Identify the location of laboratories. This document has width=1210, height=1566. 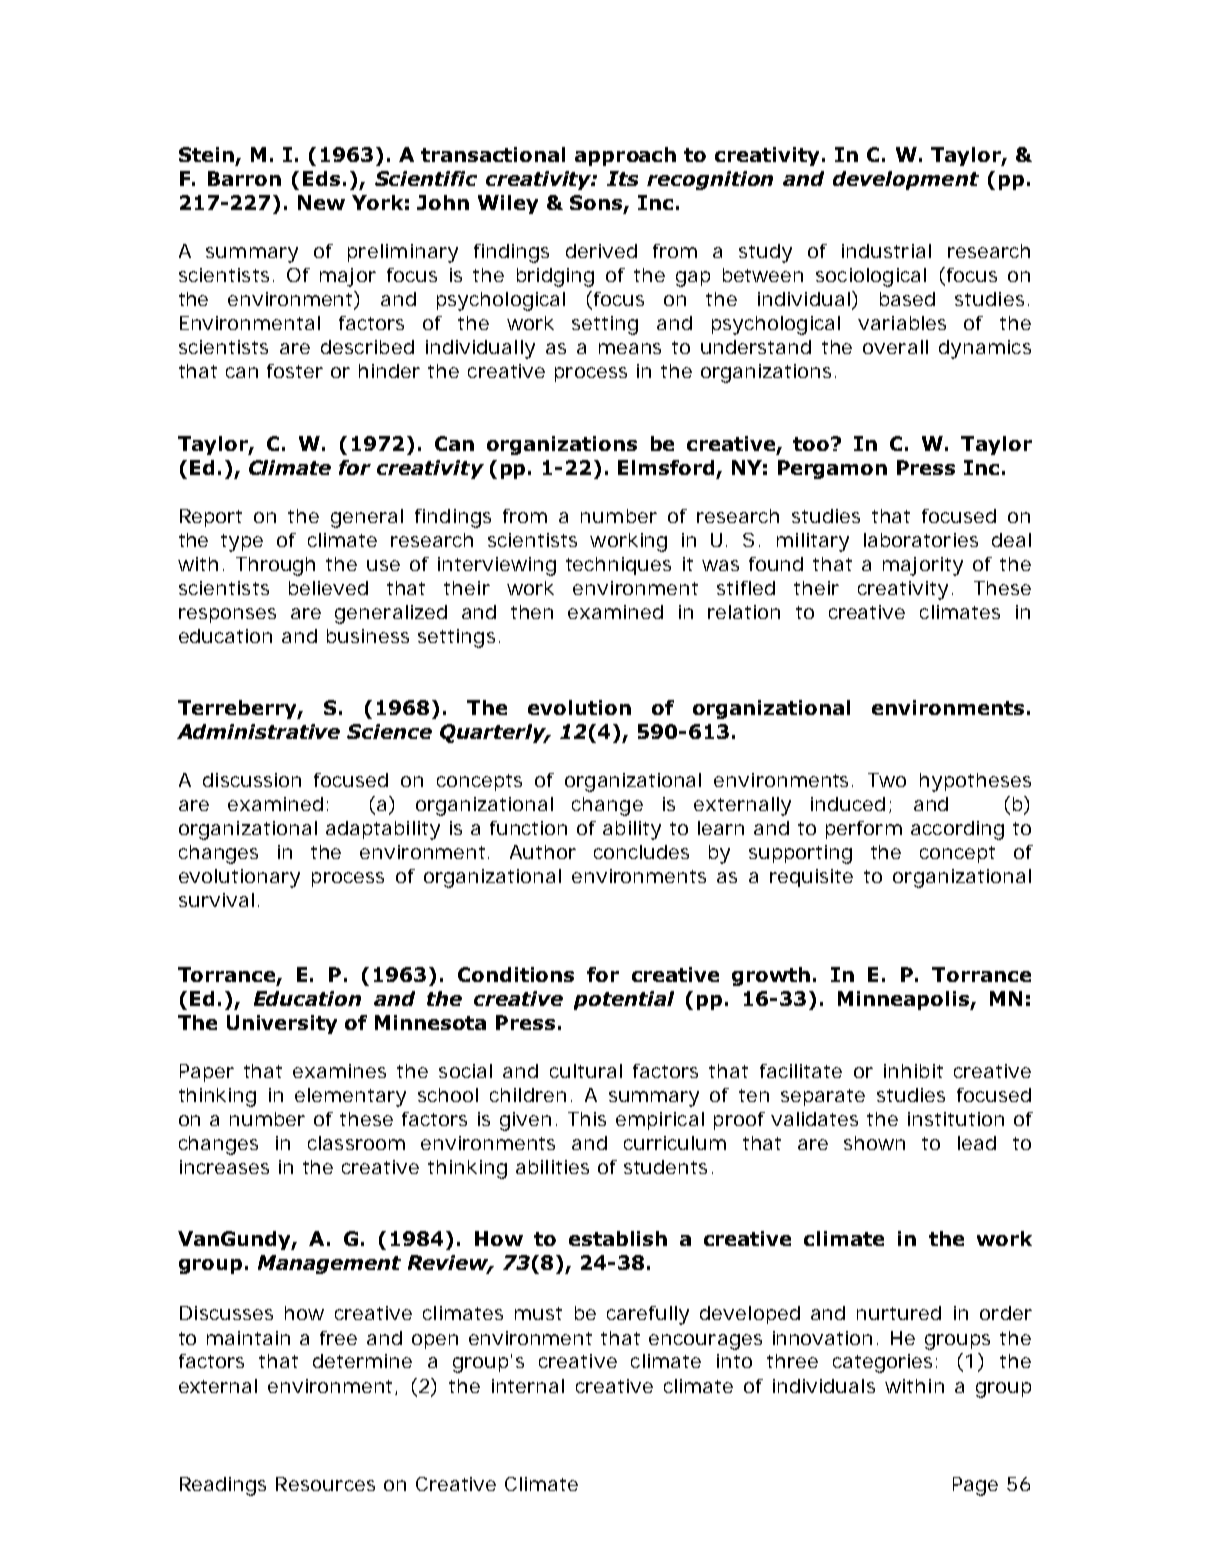
(921, 540).
